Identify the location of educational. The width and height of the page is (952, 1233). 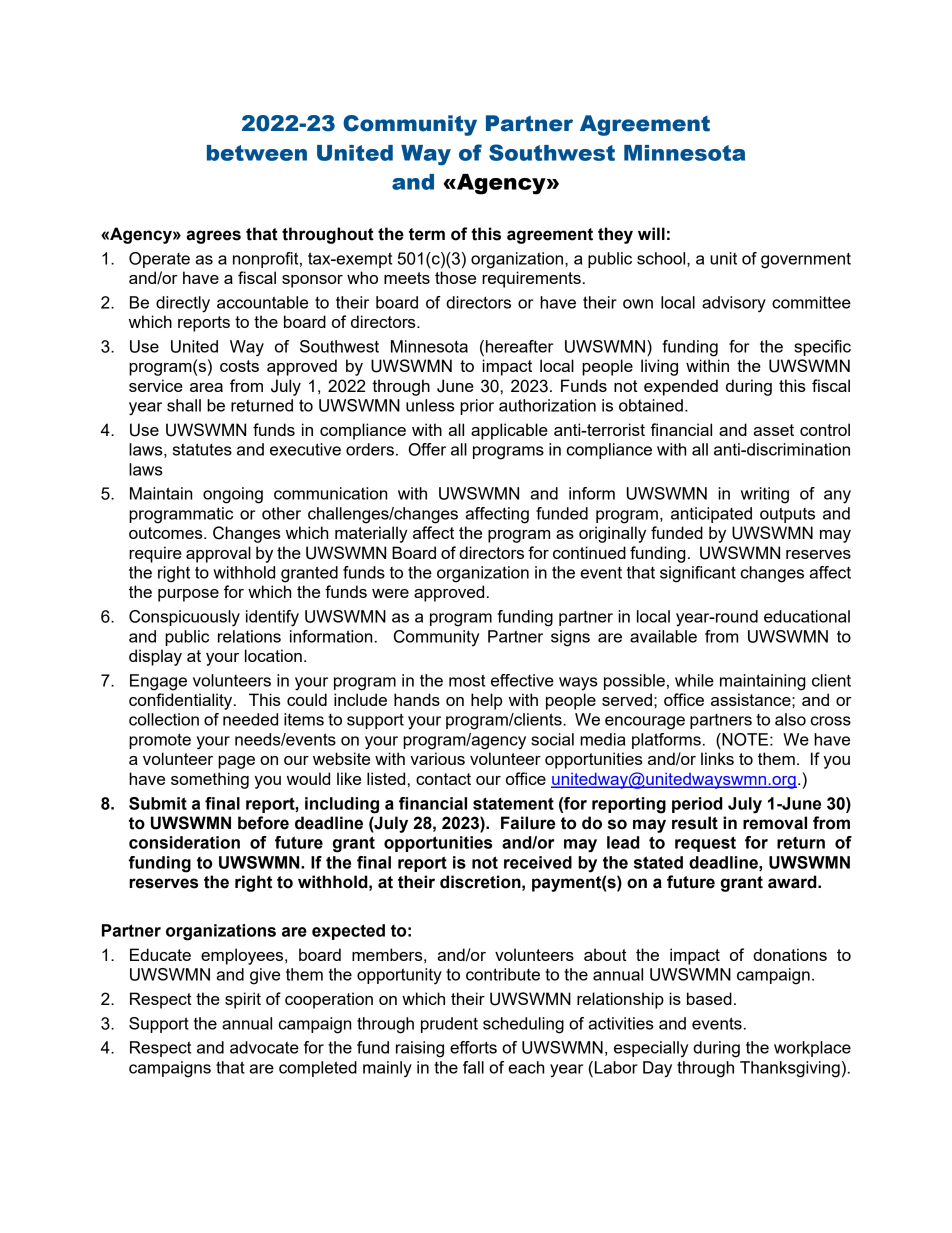
(807, 616).
